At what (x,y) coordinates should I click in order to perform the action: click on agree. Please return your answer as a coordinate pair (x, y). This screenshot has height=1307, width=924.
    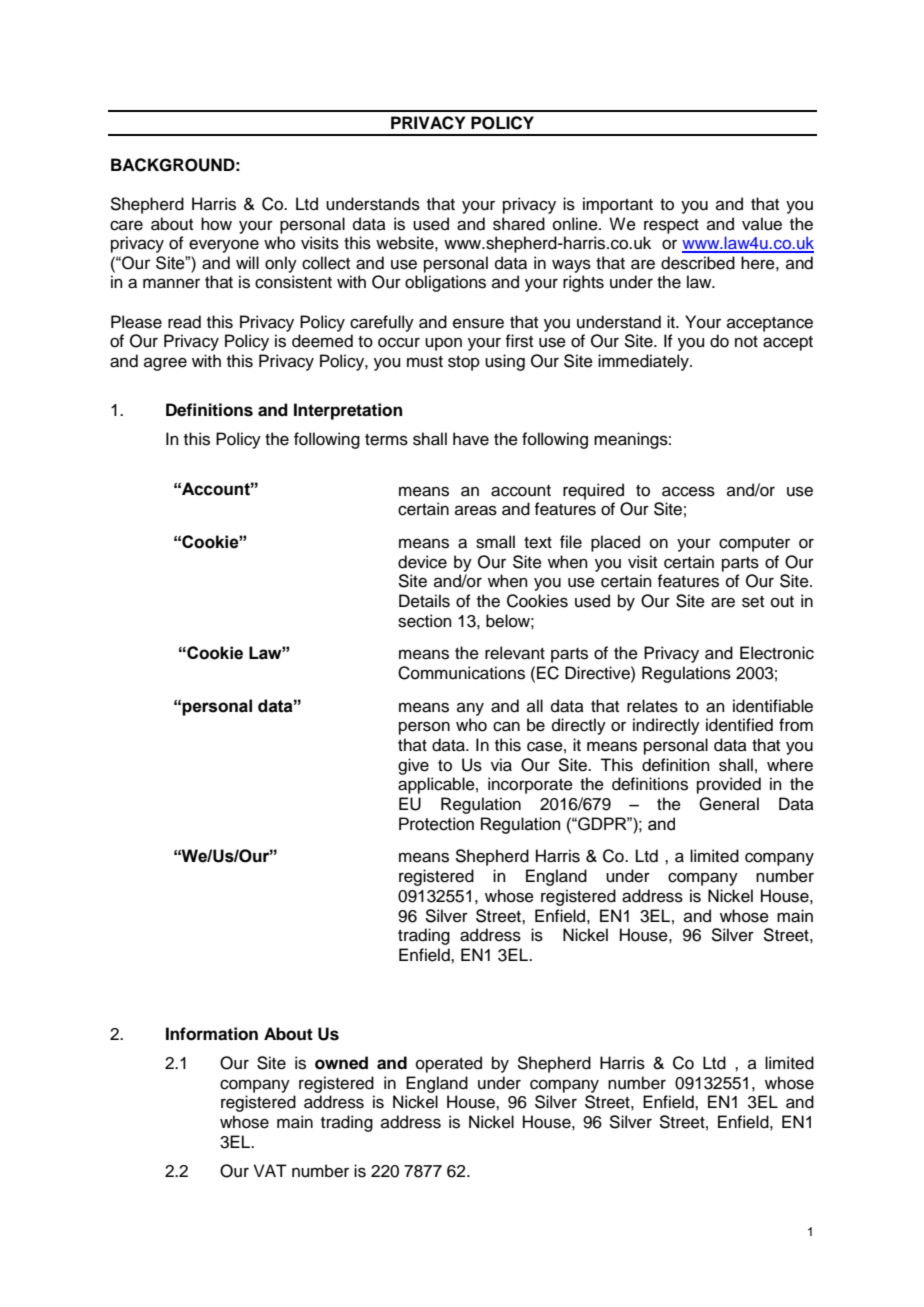
    Looking at the image, I should click on (165, 364).
